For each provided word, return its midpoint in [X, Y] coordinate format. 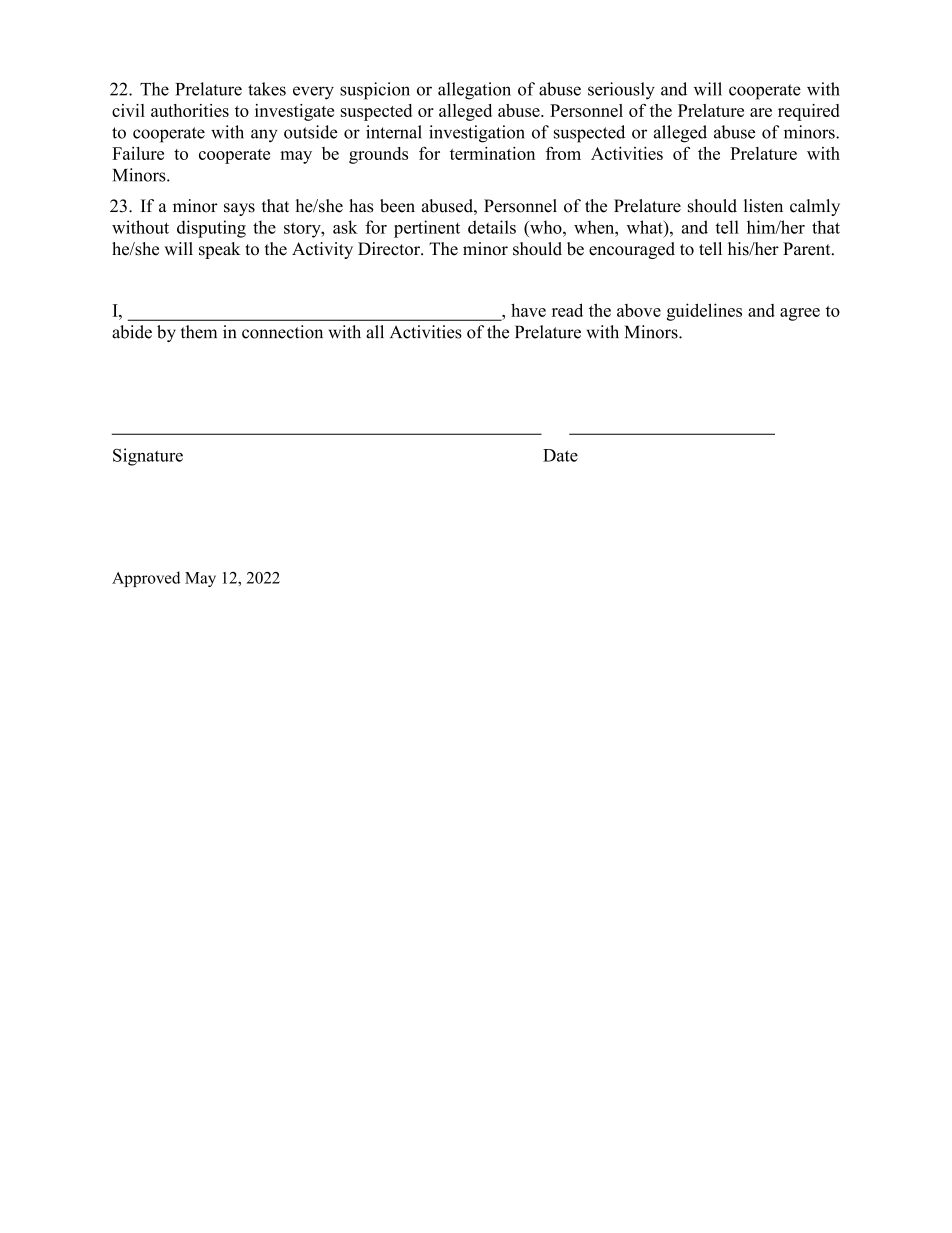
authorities [190, 110]
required [809, 112]
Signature [148, 457]
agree [800, 314]
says [239, 209]
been [397, 206]
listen [763, 206]
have [528, 310]
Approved [146, 579]
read [567, 310]
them [198, 332]
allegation [474, 91]
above [639, 310]
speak [219, 250]
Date [560, 455]
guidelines [704, 312]
